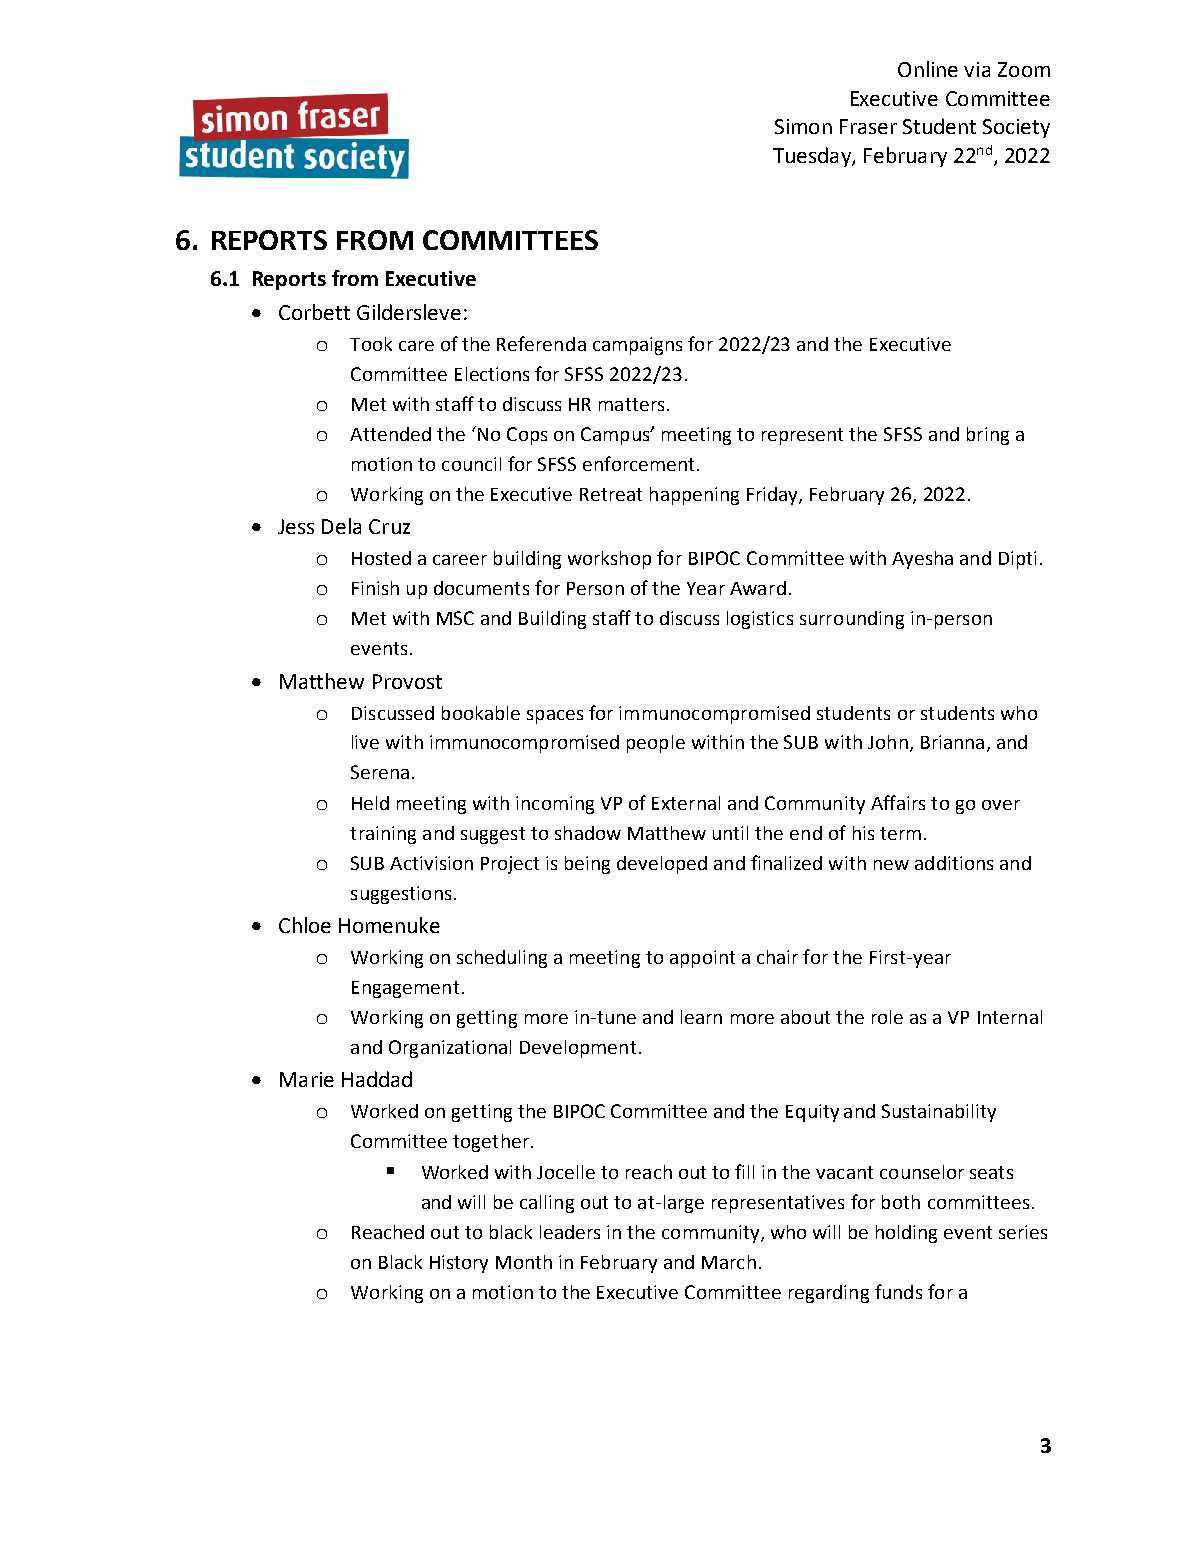 The width and height of the screenshot is (1191, 1541). Describe the element at coordinates (314, 312) in the screenshot. I see `Corbett` at that location.
